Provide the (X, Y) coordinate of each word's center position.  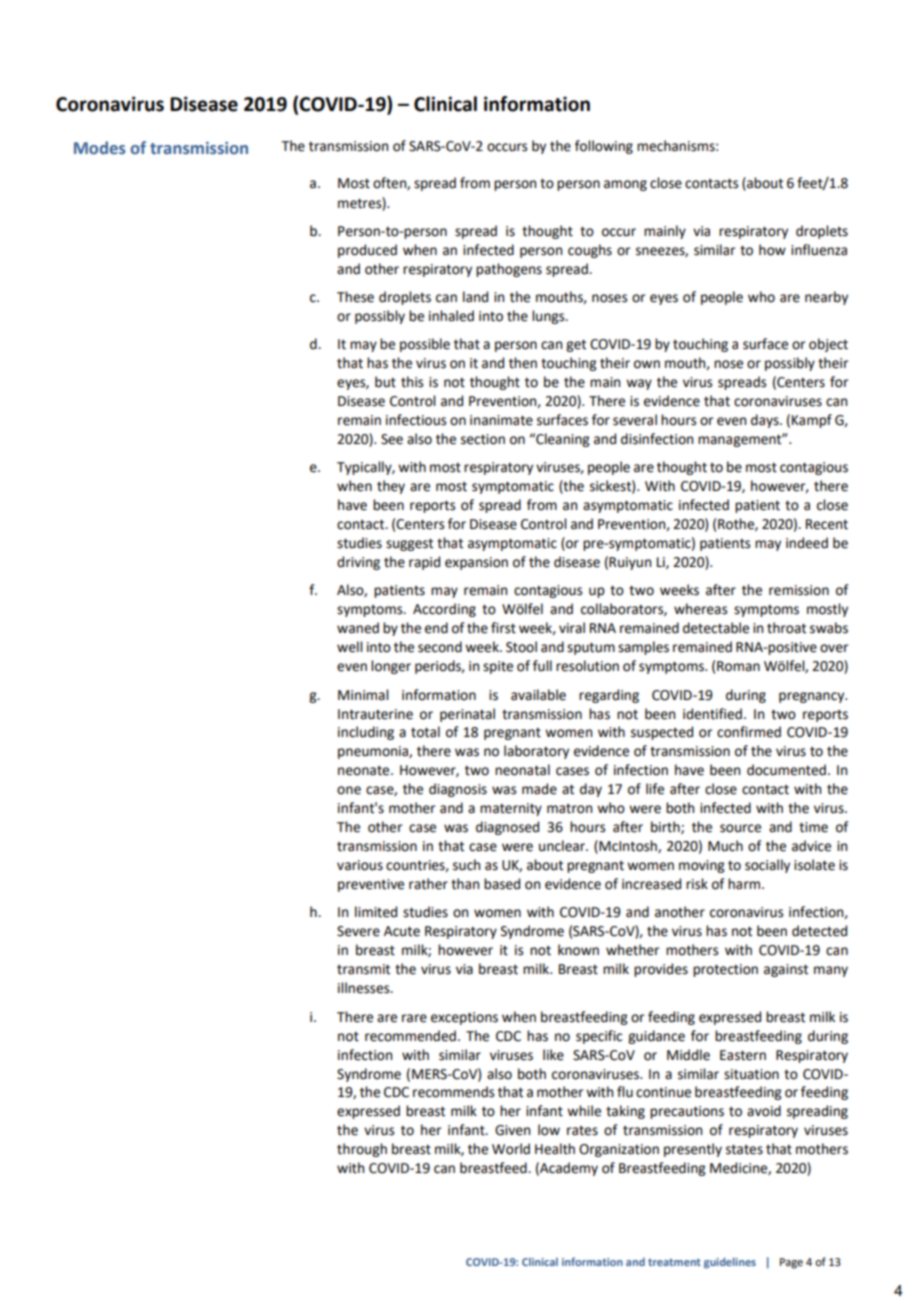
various (360, 865)
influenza (819, 250)
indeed (807, 543)
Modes (100, 147)
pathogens (509, 270)
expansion (476, 563)
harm (745, 884)
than (465, 884)
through (362, 1150)
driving (358, 563)
